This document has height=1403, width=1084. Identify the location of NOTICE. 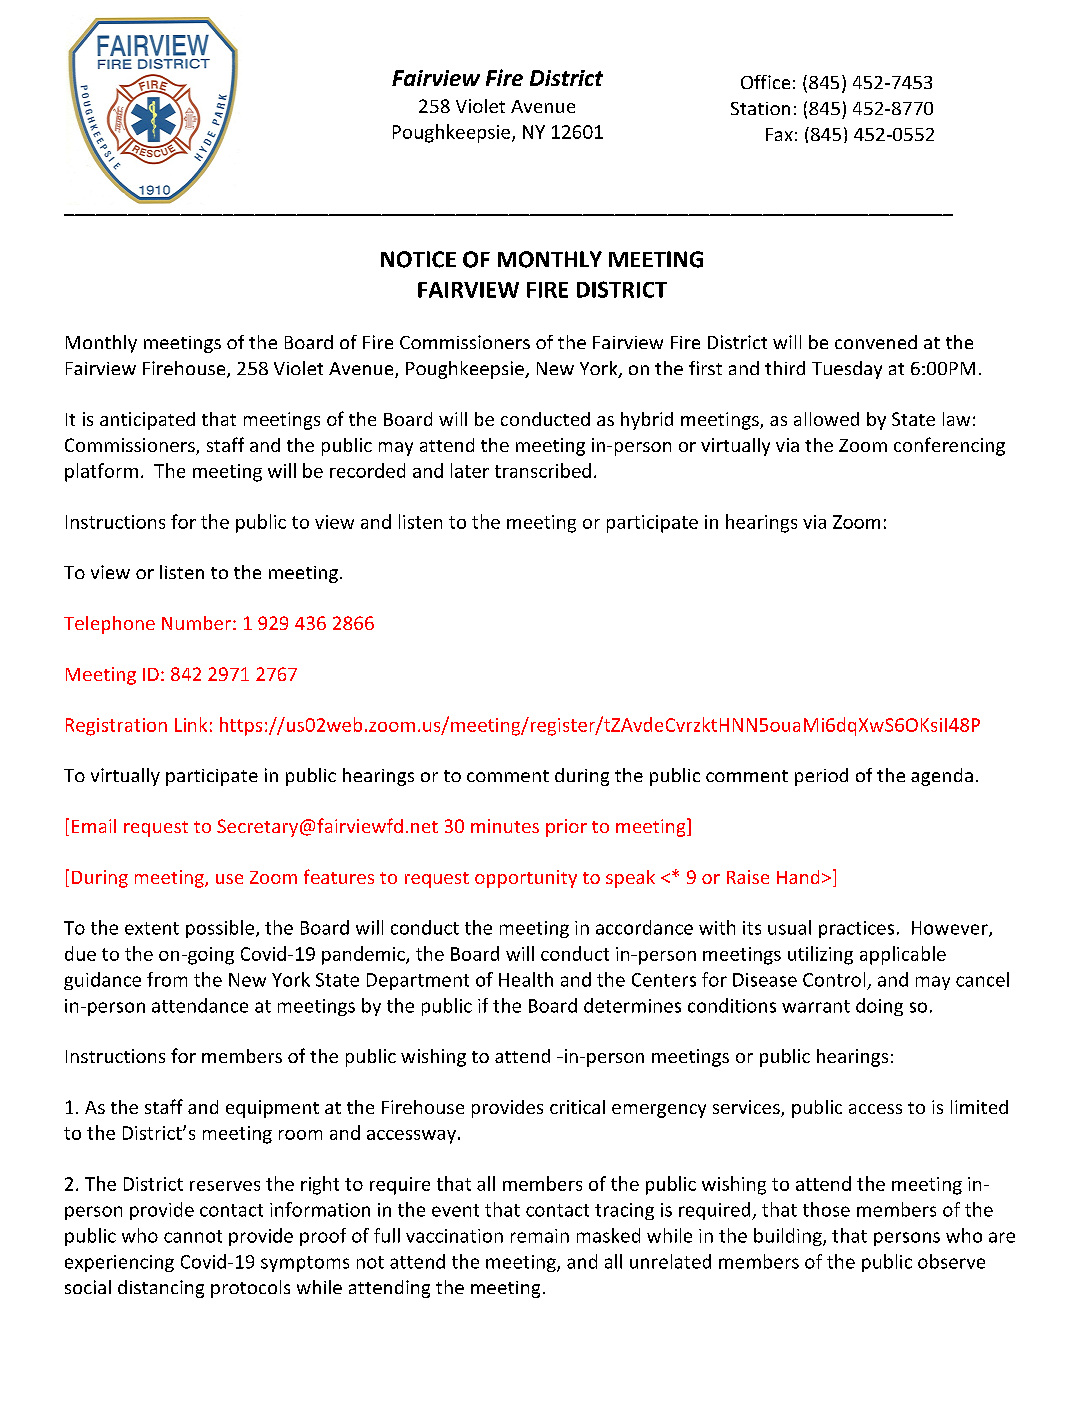
(418, 259).
